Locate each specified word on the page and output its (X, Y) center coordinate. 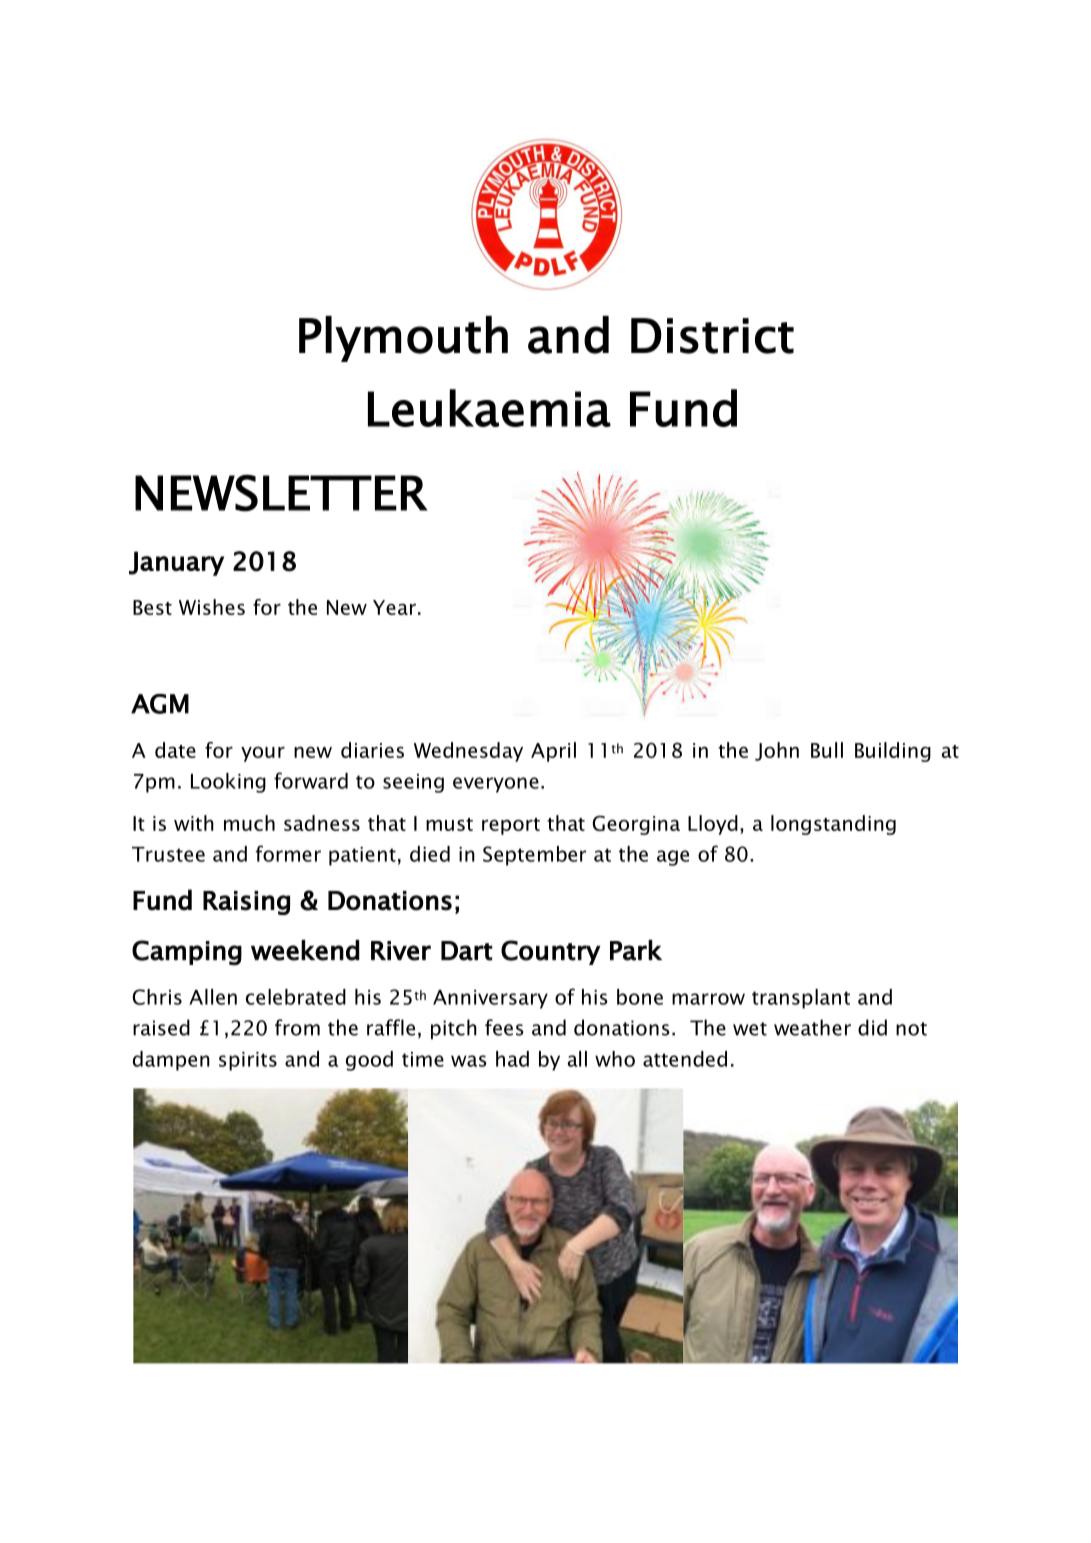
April (553, 752)
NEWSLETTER (281, 493)
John (777, 751)
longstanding (833, 825)
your (263, 754)
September (534, 856)
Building (893, 752)
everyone (496, 785)
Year (394, 607)
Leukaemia (489, 408)
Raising (246, 903)
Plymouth (403, 339)
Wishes (212, 607)
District (712, 336)
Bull (827, 750)
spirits (248, 1061)
